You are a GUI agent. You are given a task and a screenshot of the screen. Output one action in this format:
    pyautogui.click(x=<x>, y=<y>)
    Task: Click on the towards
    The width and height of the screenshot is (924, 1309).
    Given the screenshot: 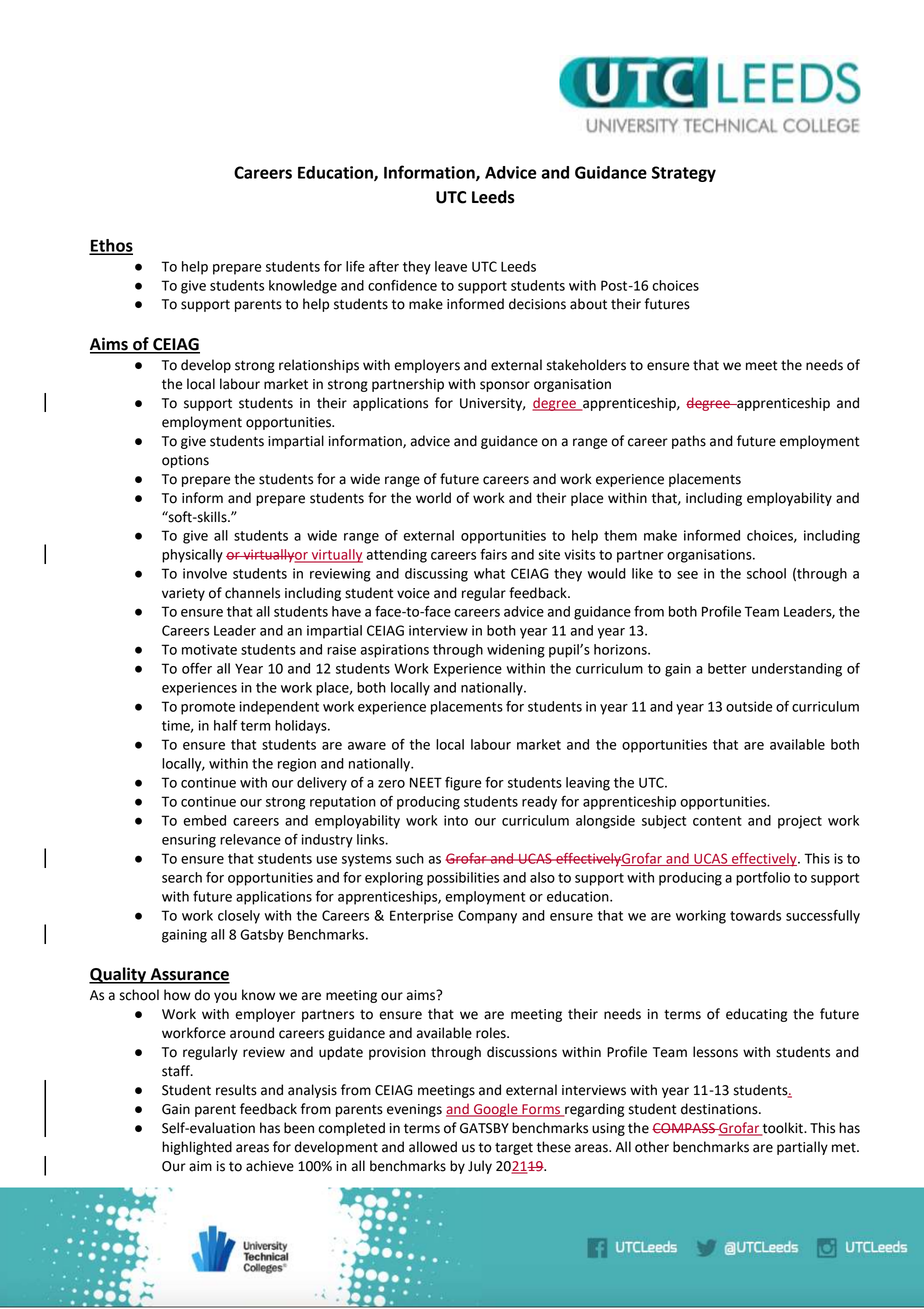 What is the action you would take?
    pyautogui.click(x=755, y=915)
